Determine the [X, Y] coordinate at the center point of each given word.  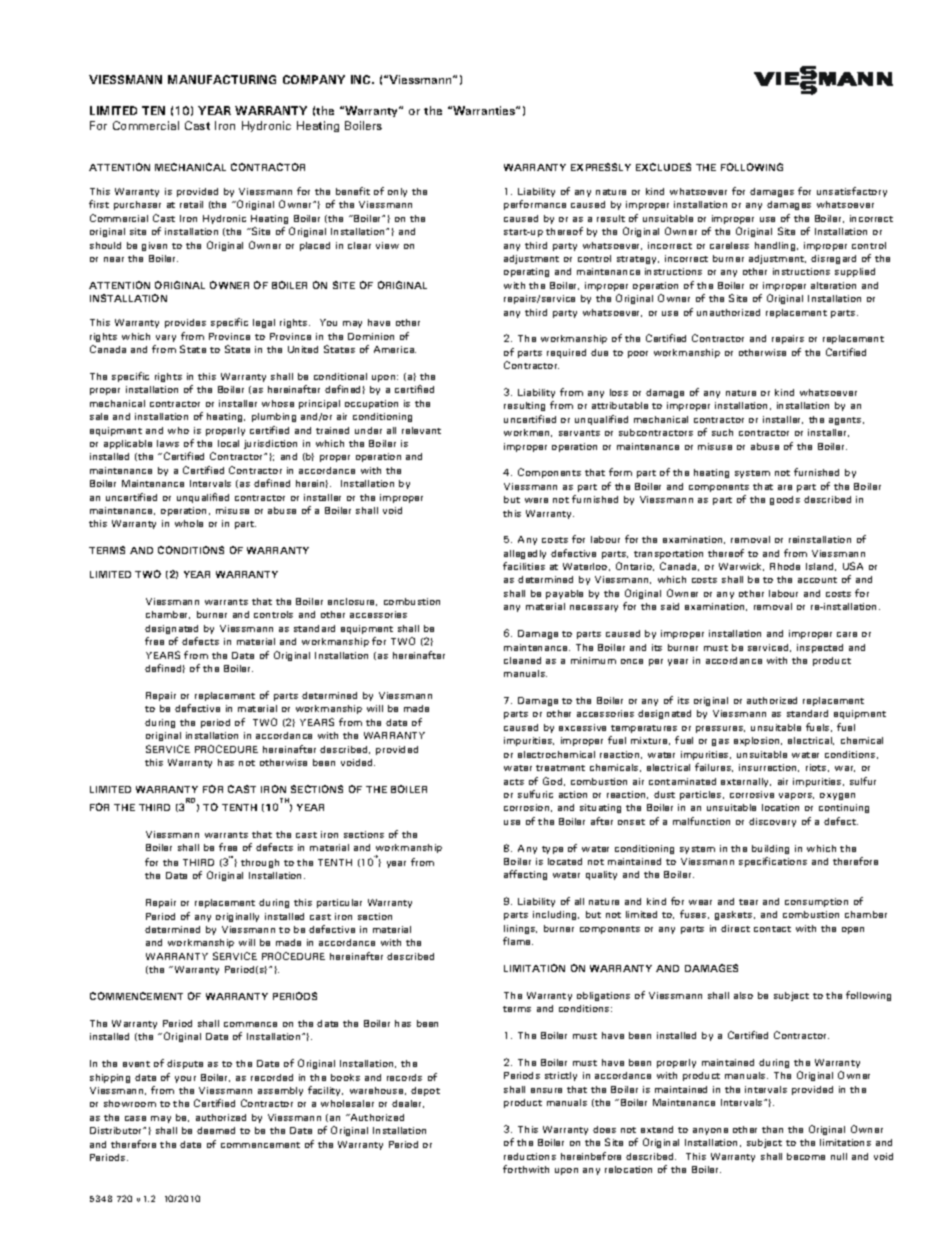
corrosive [752, 794]
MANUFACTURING [222, 79]
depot [425, 1091]
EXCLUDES [663, 167]
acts [514, 782]
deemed [216, 1130]
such [722, 432]
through [260, 863]
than [772, 1129]
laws [168, 443]
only [397, 192]
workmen [528, 433]
